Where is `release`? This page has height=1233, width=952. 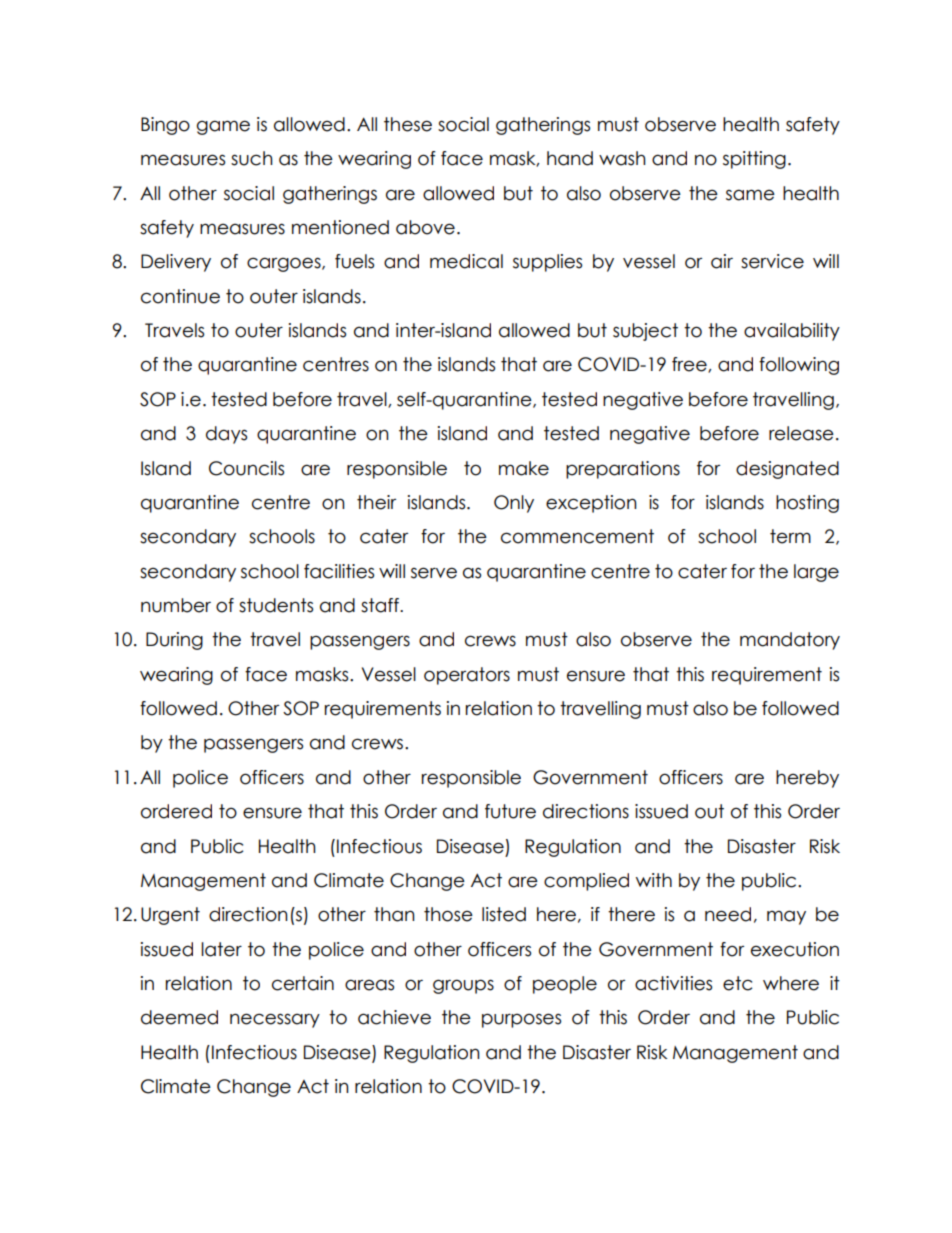 release is located at coordinates (801, 433).
